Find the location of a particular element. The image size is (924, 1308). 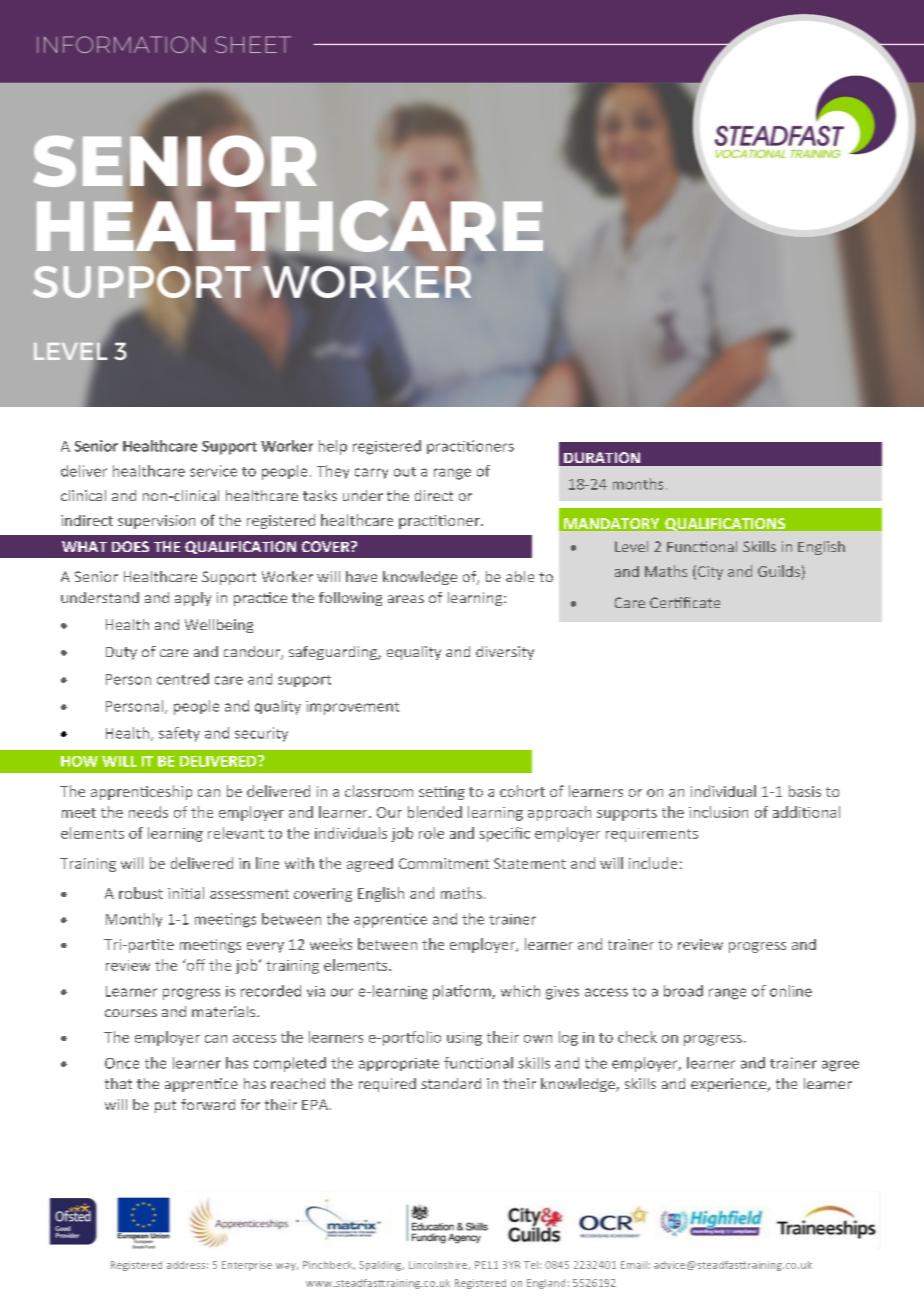

Email is located at coordinates (634, 1265).
